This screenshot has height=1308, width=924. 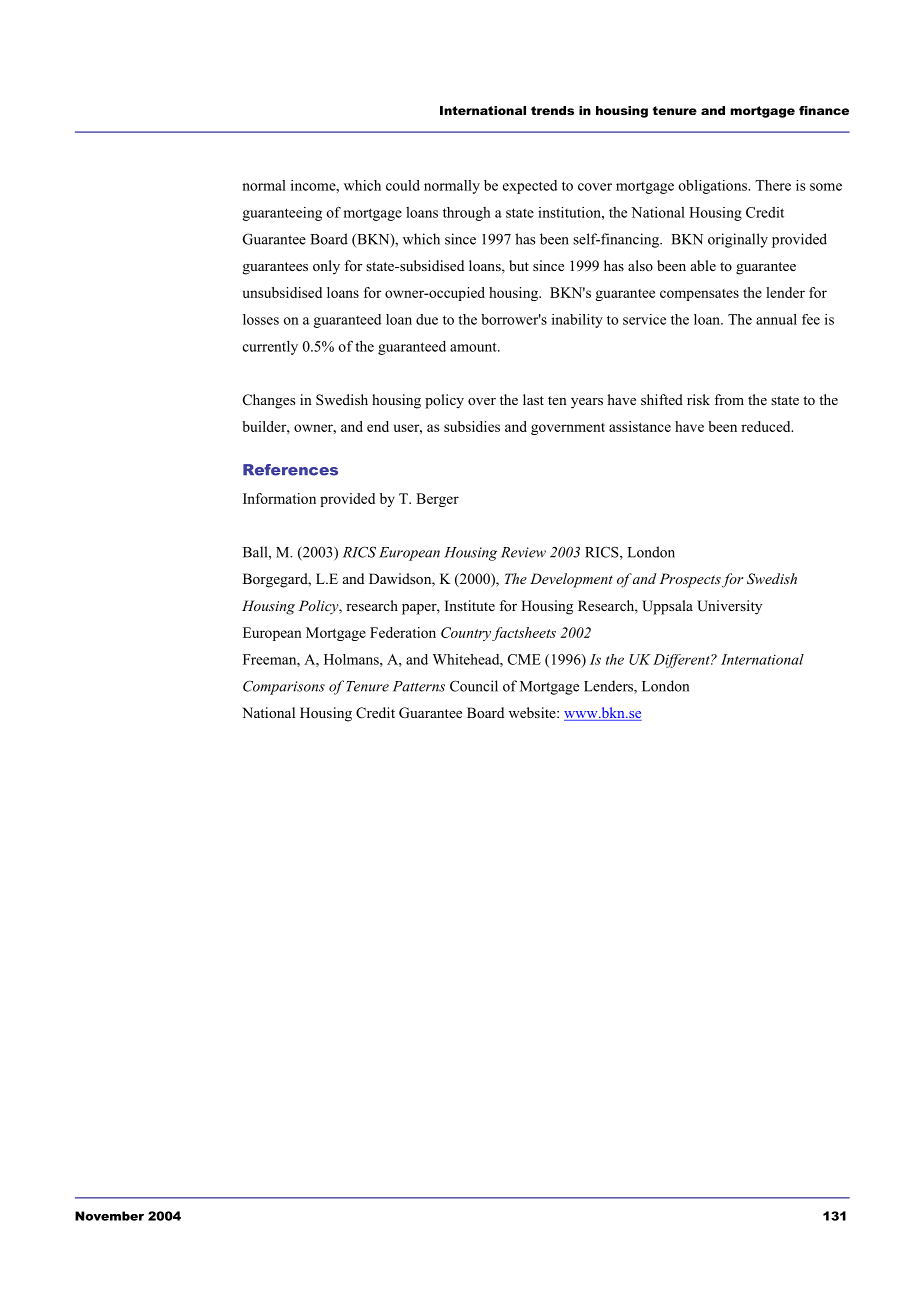 What do you see at coordinates (109, 1216) in the screenshot?
I see `November` at bounding box center [109, 1216].
